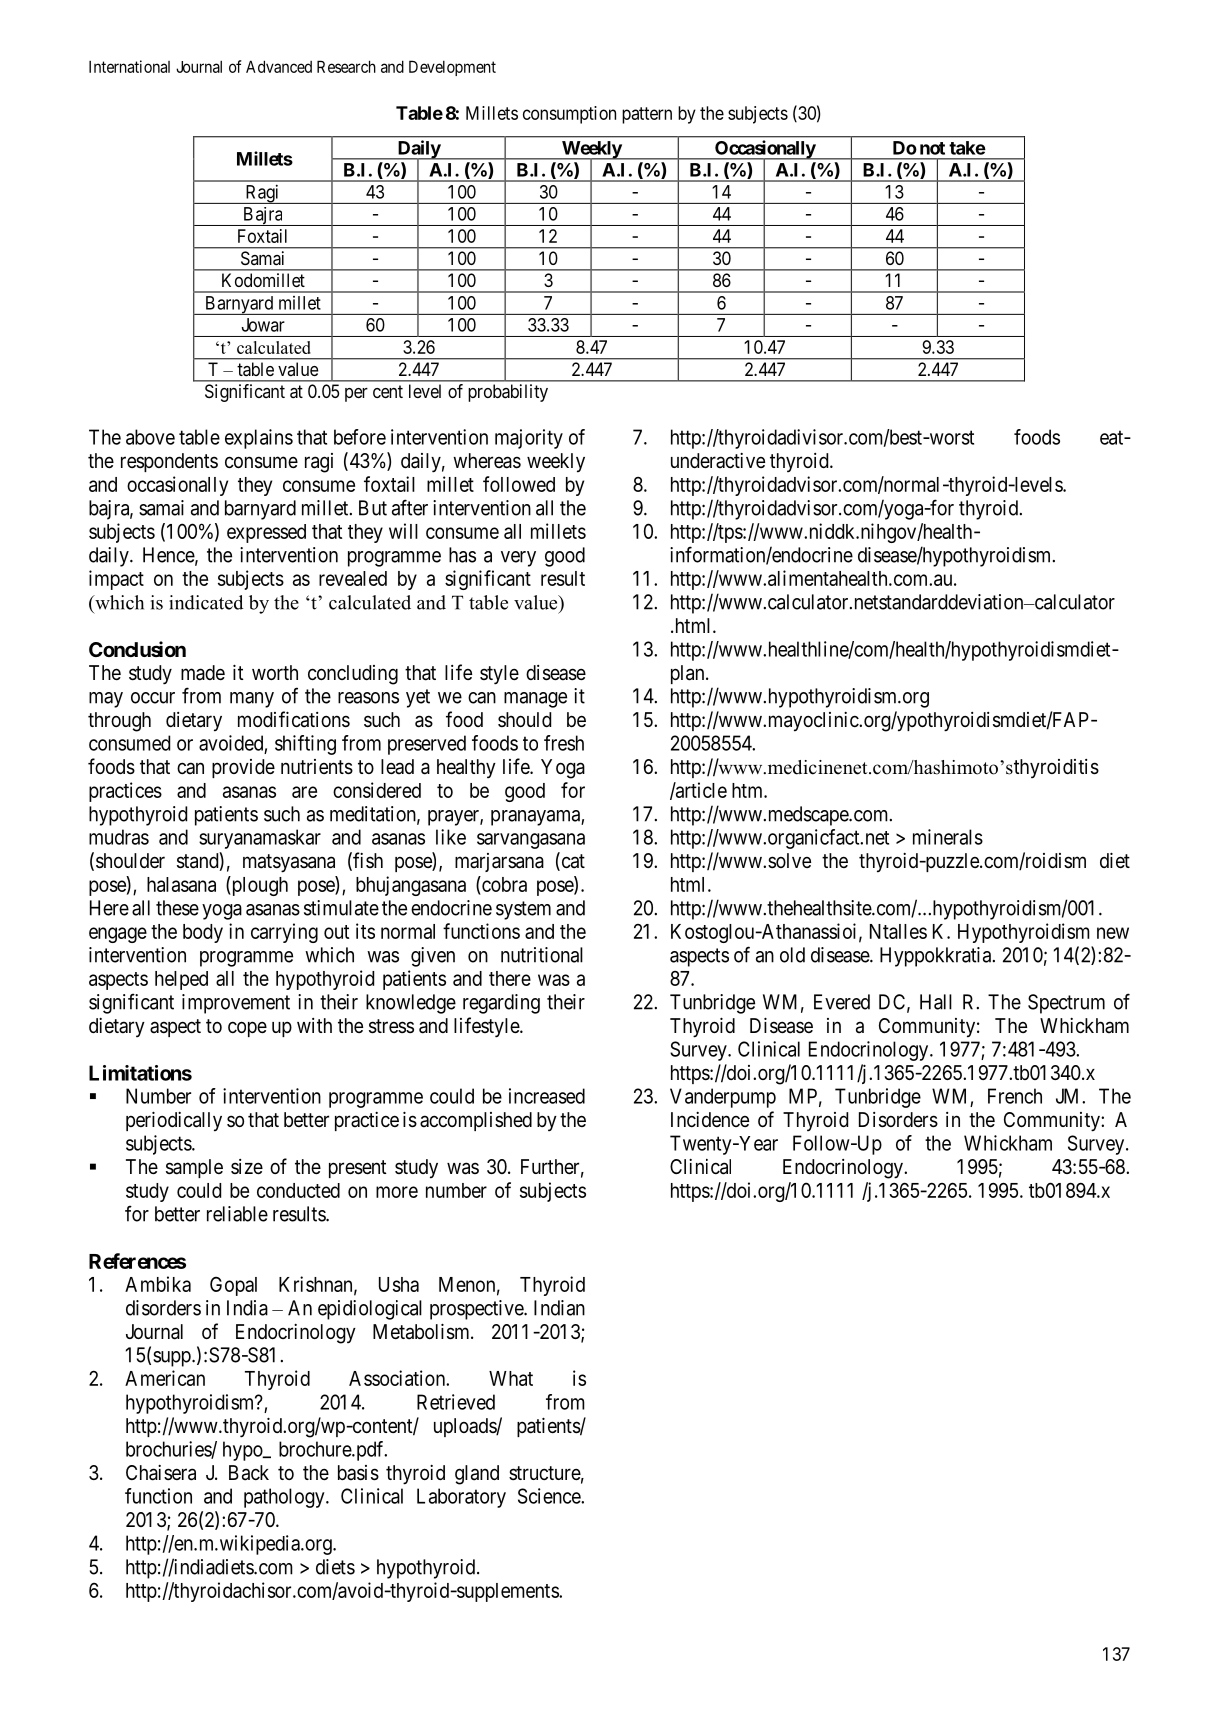  I want to click on minerals, so click(948, 837).
